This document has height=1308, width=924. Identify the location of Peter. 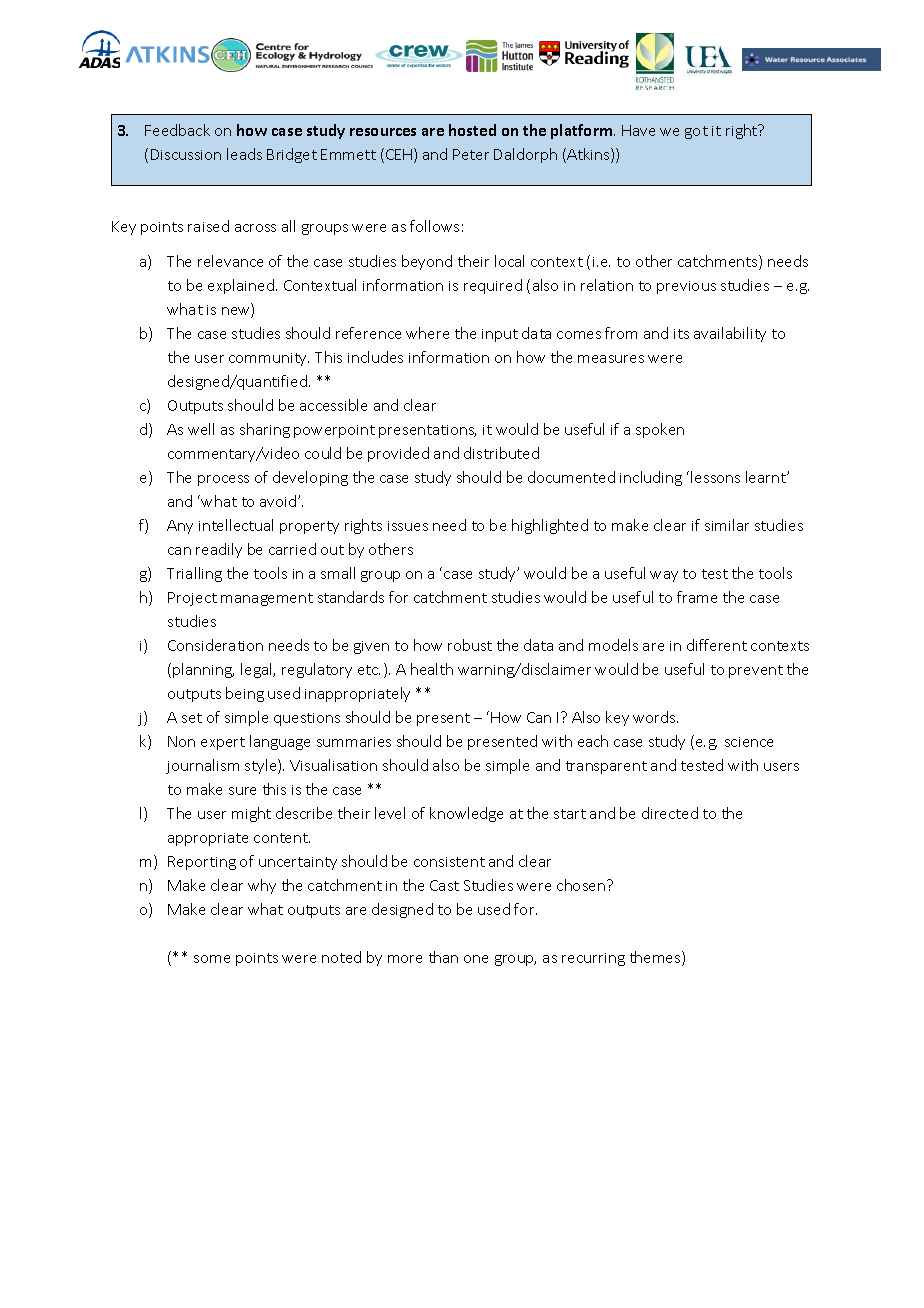
(471, 154).
